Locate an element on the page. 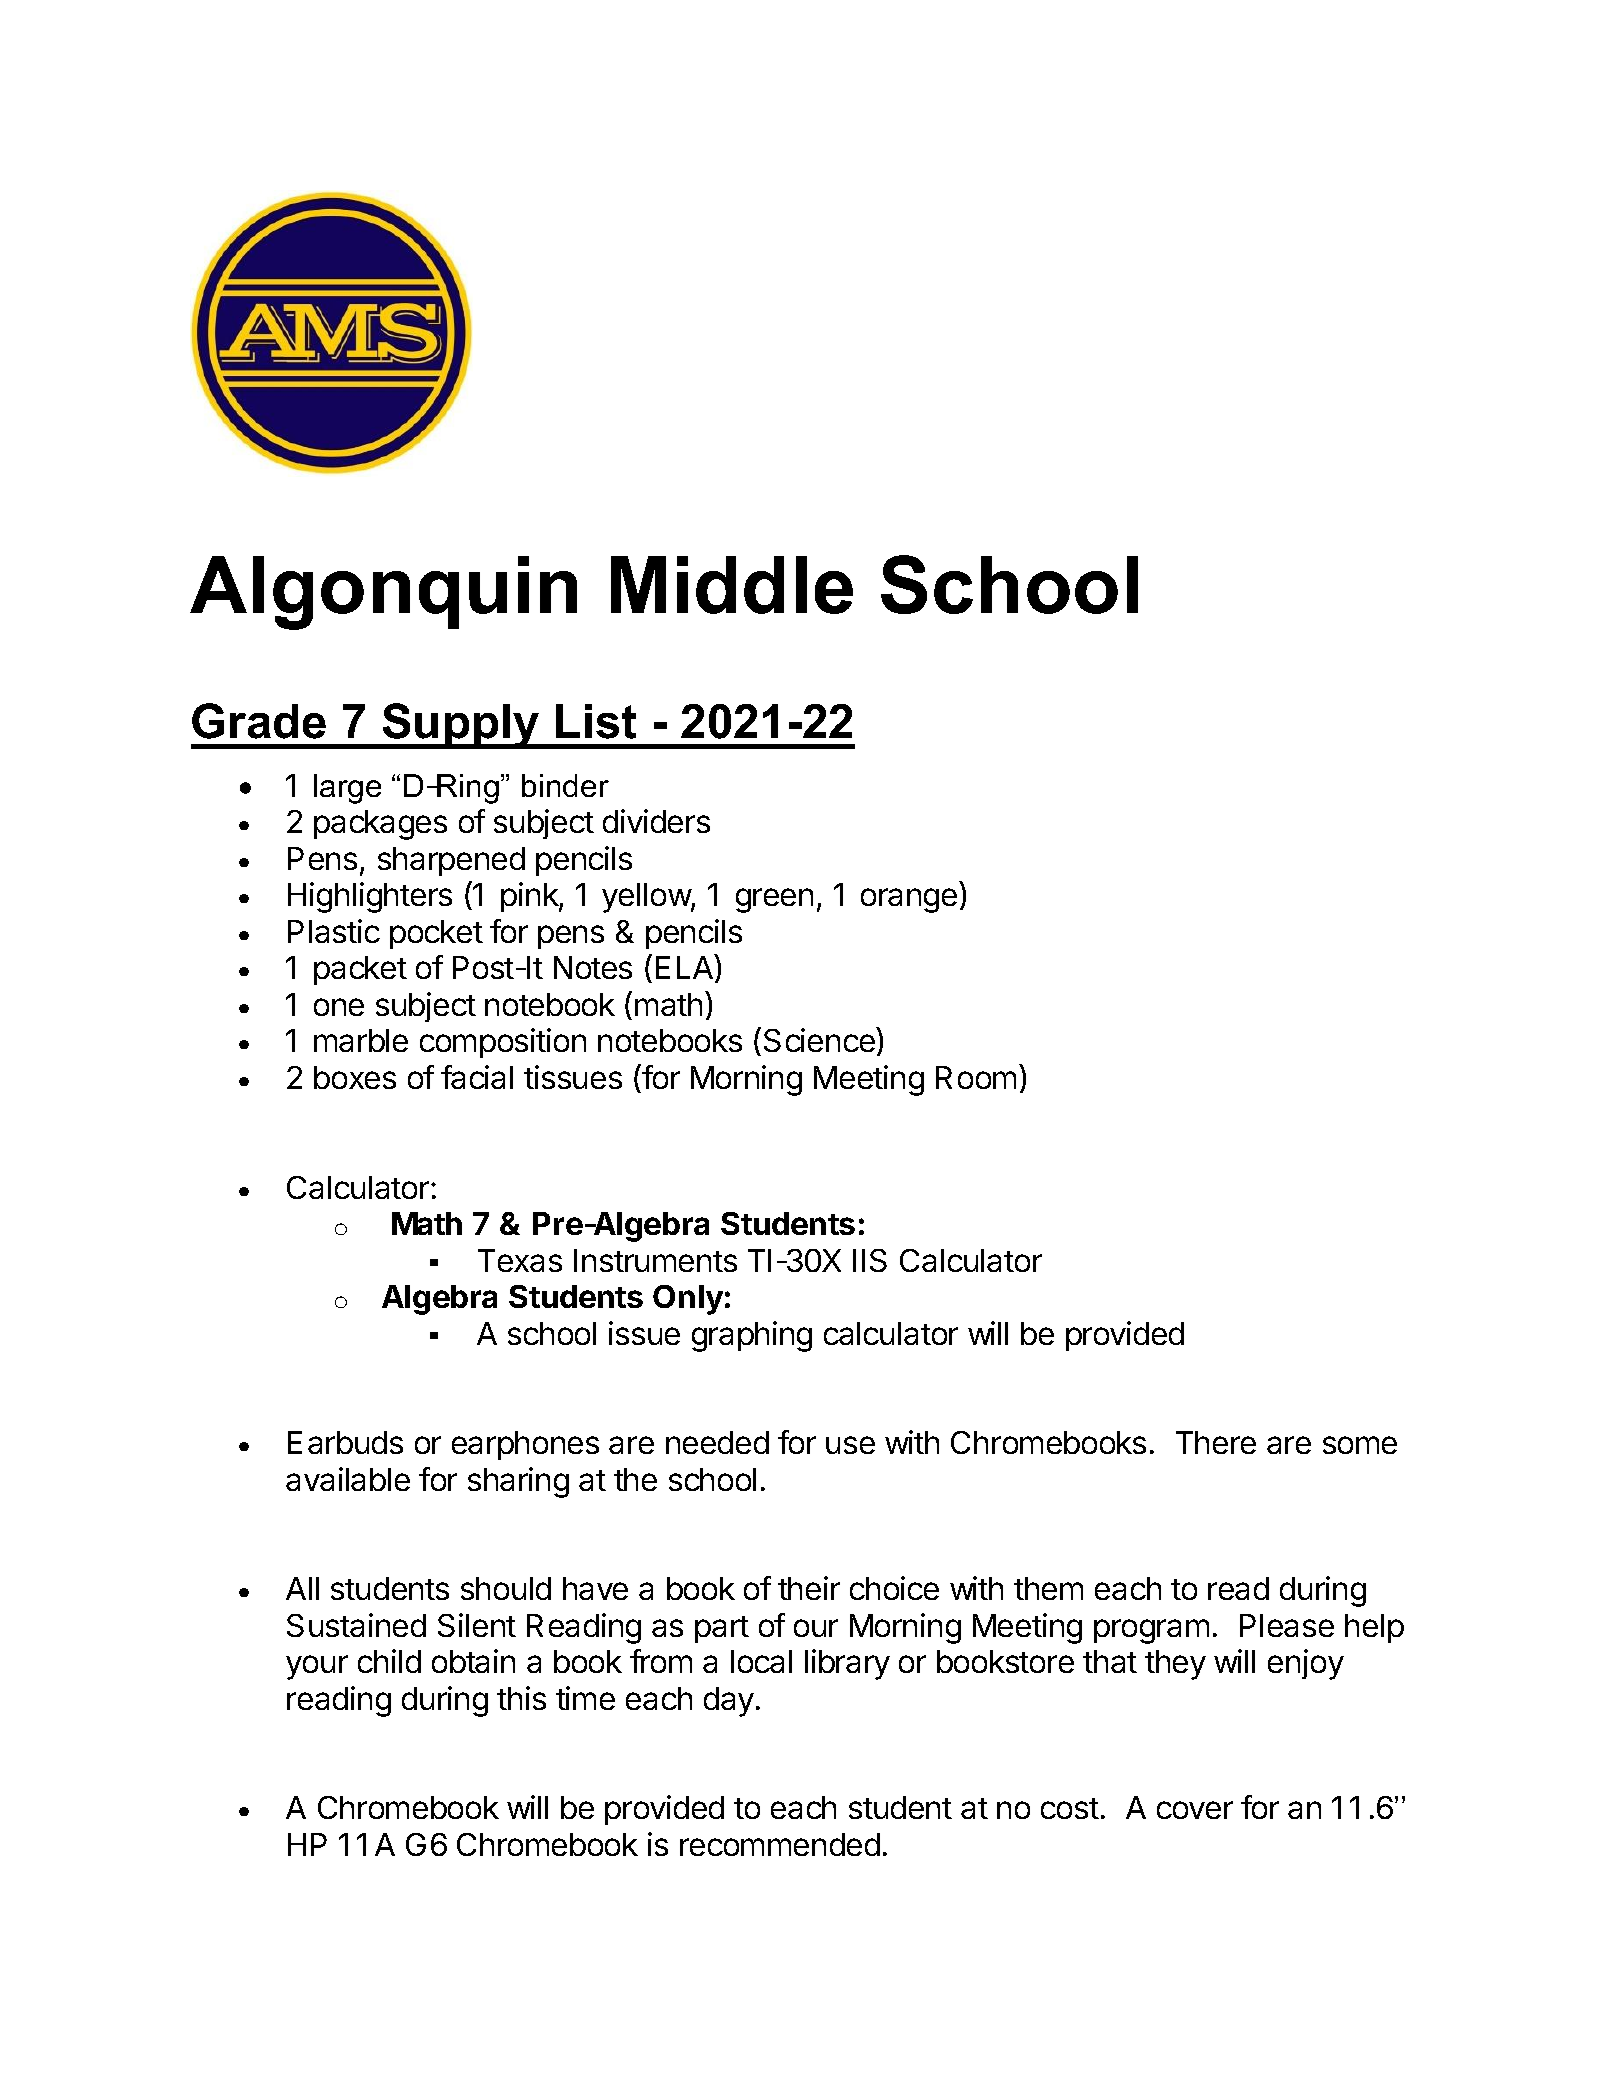  Highlighters is located at coordinates (370, 897).
